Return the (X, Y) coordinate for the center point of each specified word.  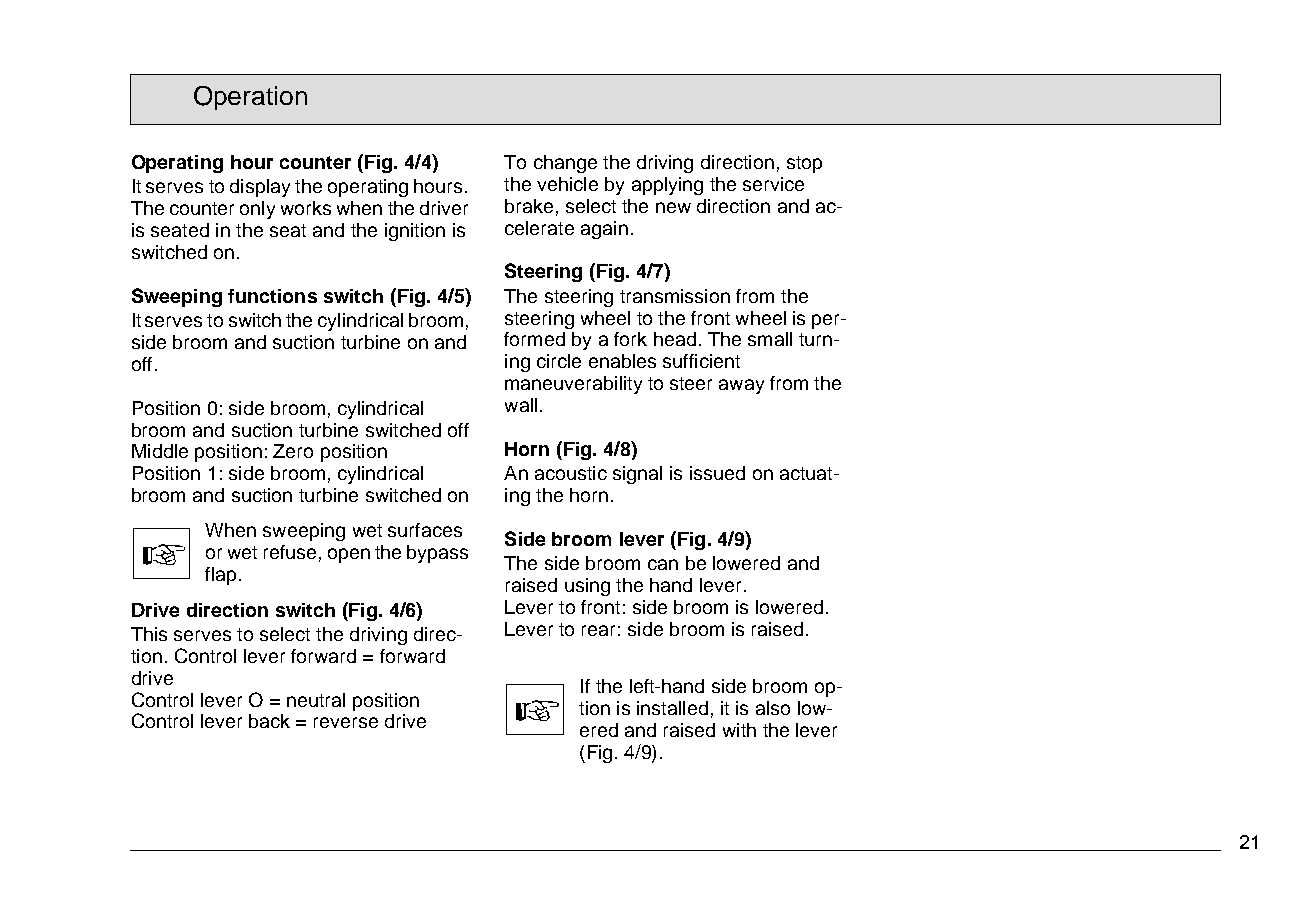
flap (220, 576)
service (773, 184)
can (663, 564)
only (257, 210)
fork (630, 339)
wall (521, 405)
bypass (437, 554)
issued (717, 473)
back (269, 721)
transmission (675, 296)
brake (529, 206)
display (260, 188)
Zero (293, 451)
